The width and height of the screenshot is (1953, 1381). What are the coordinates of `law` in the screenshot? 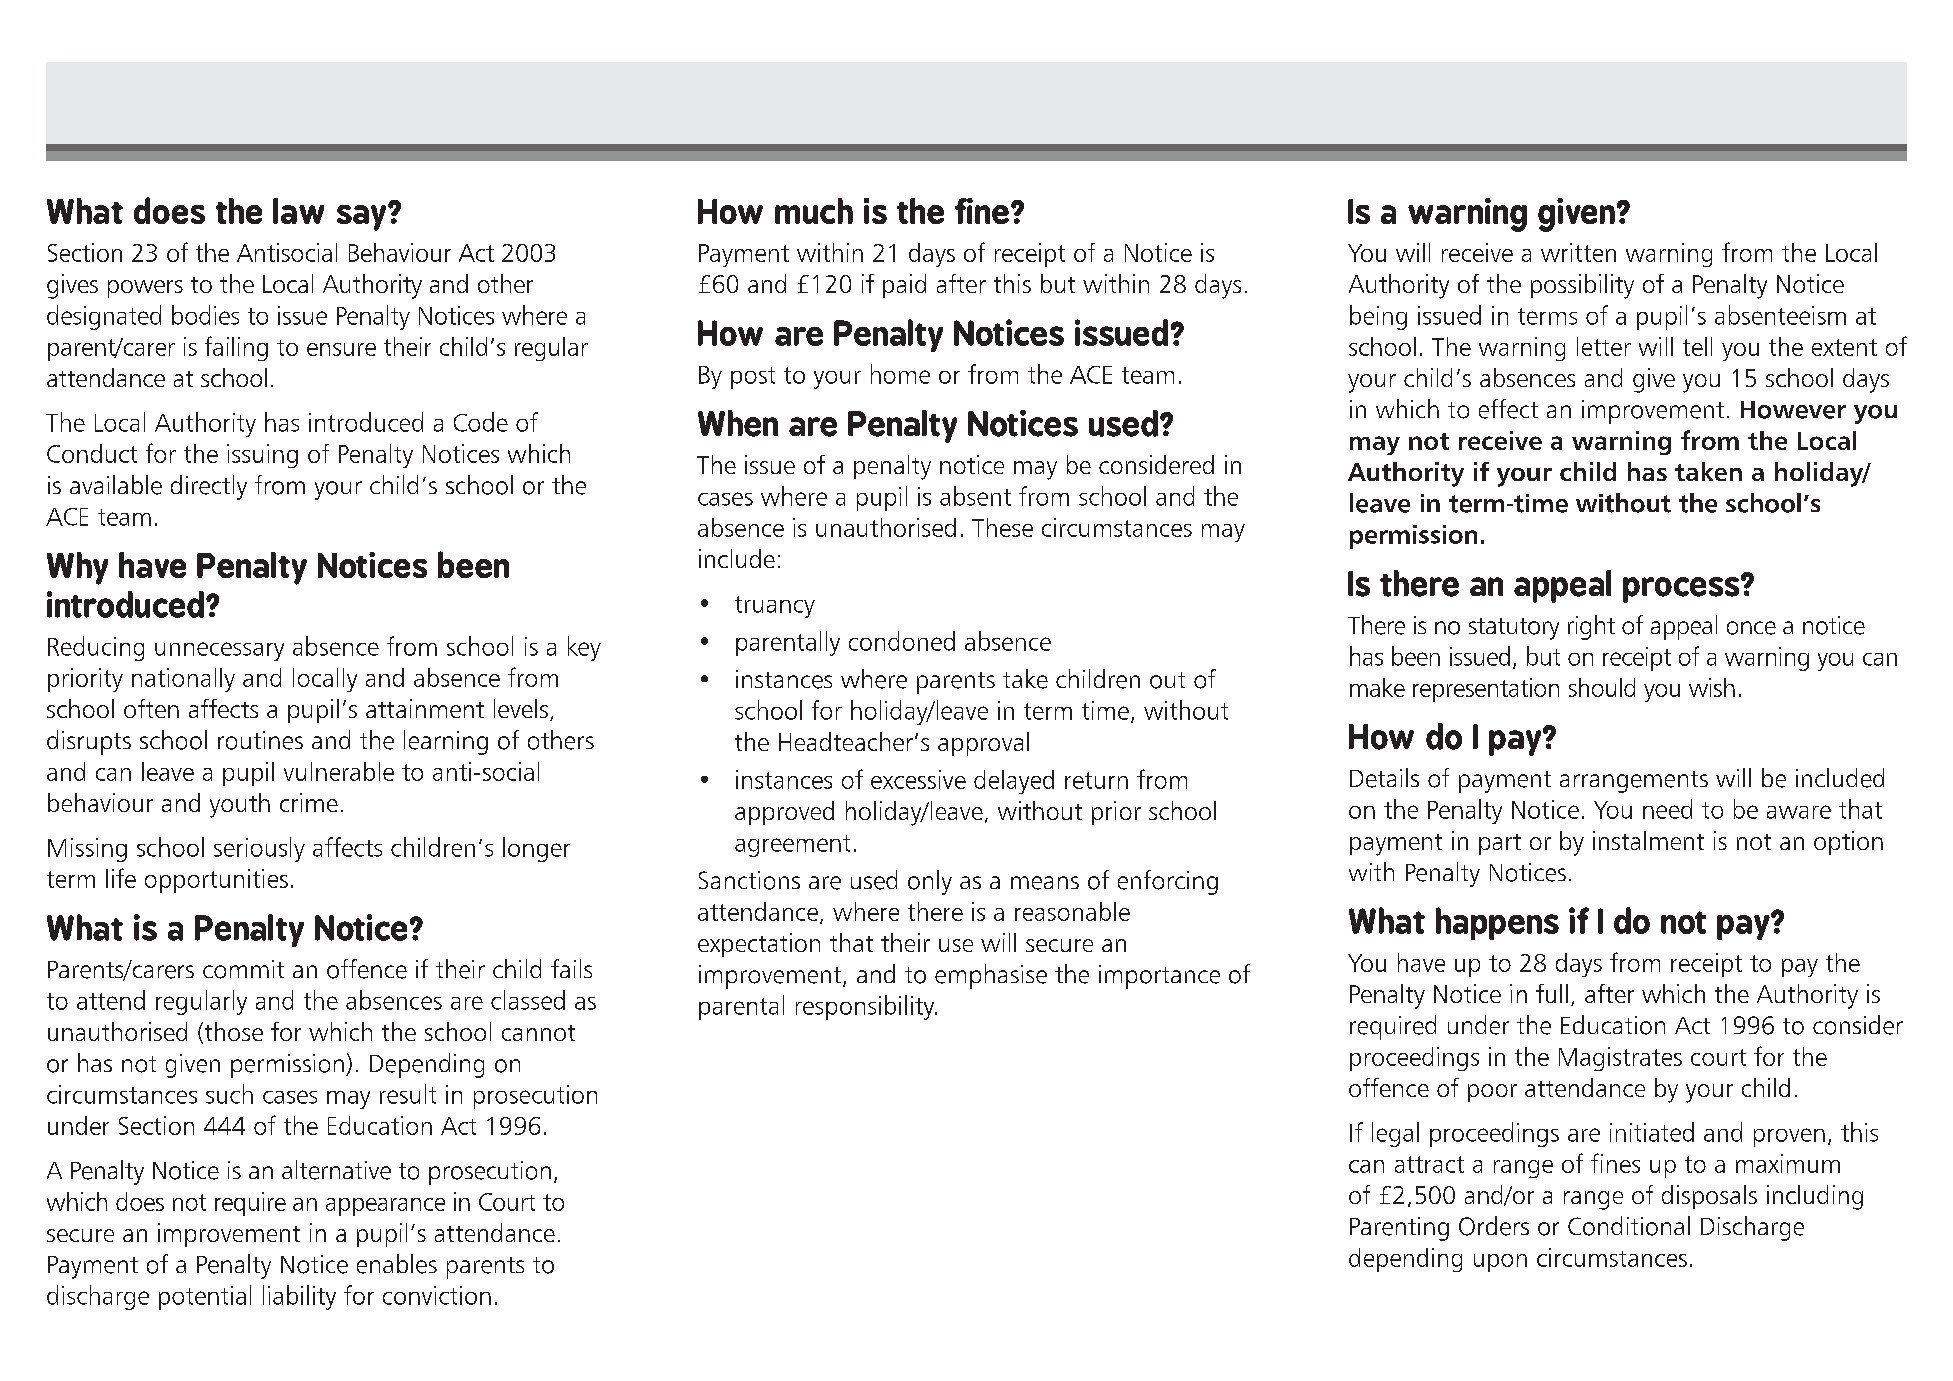 It's located at (298, 211).
